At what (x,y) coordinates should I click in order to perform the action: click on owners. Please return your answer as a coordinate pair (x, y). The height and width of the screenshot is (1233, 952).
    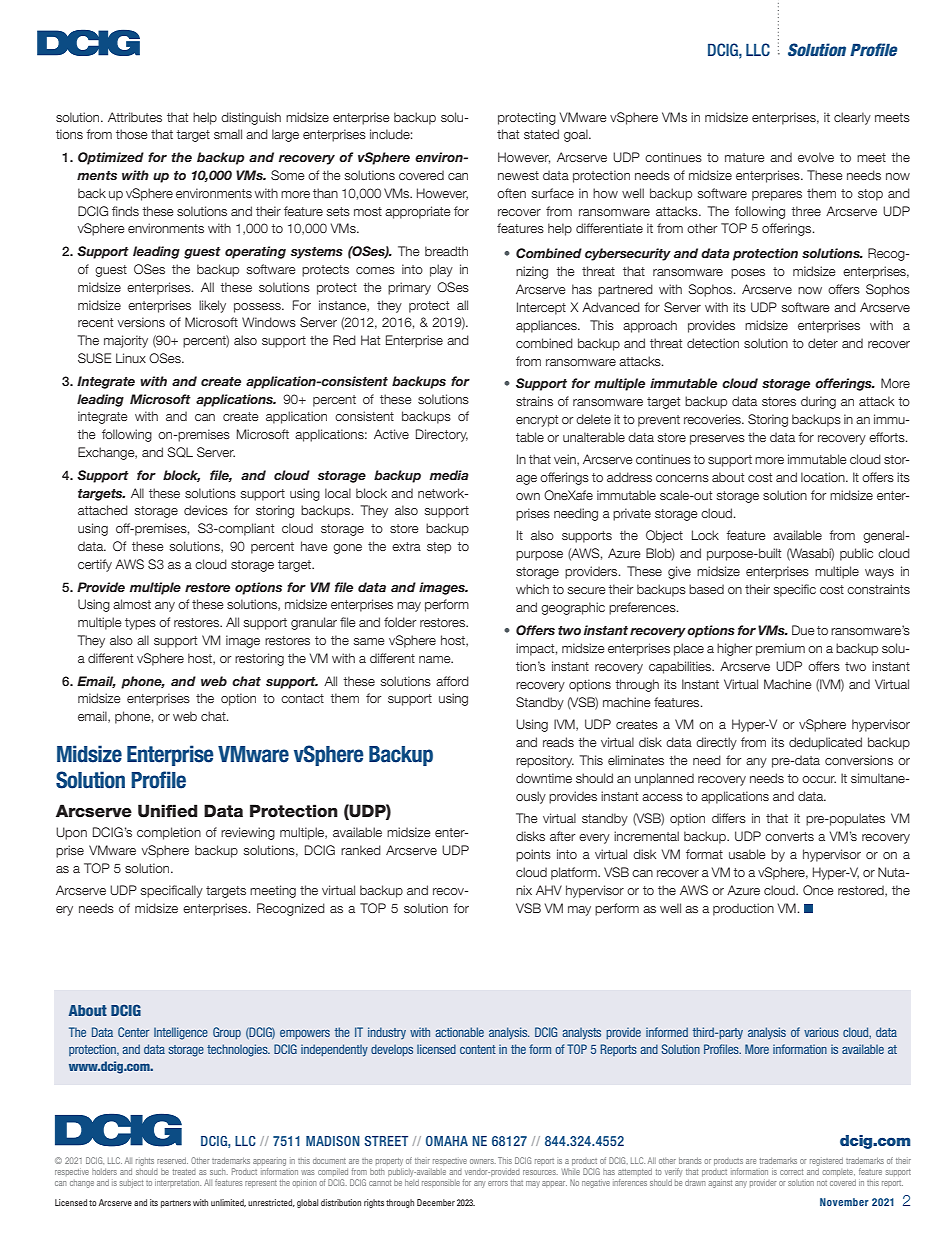
    Looking at the image, I should click on (483, 1161).
